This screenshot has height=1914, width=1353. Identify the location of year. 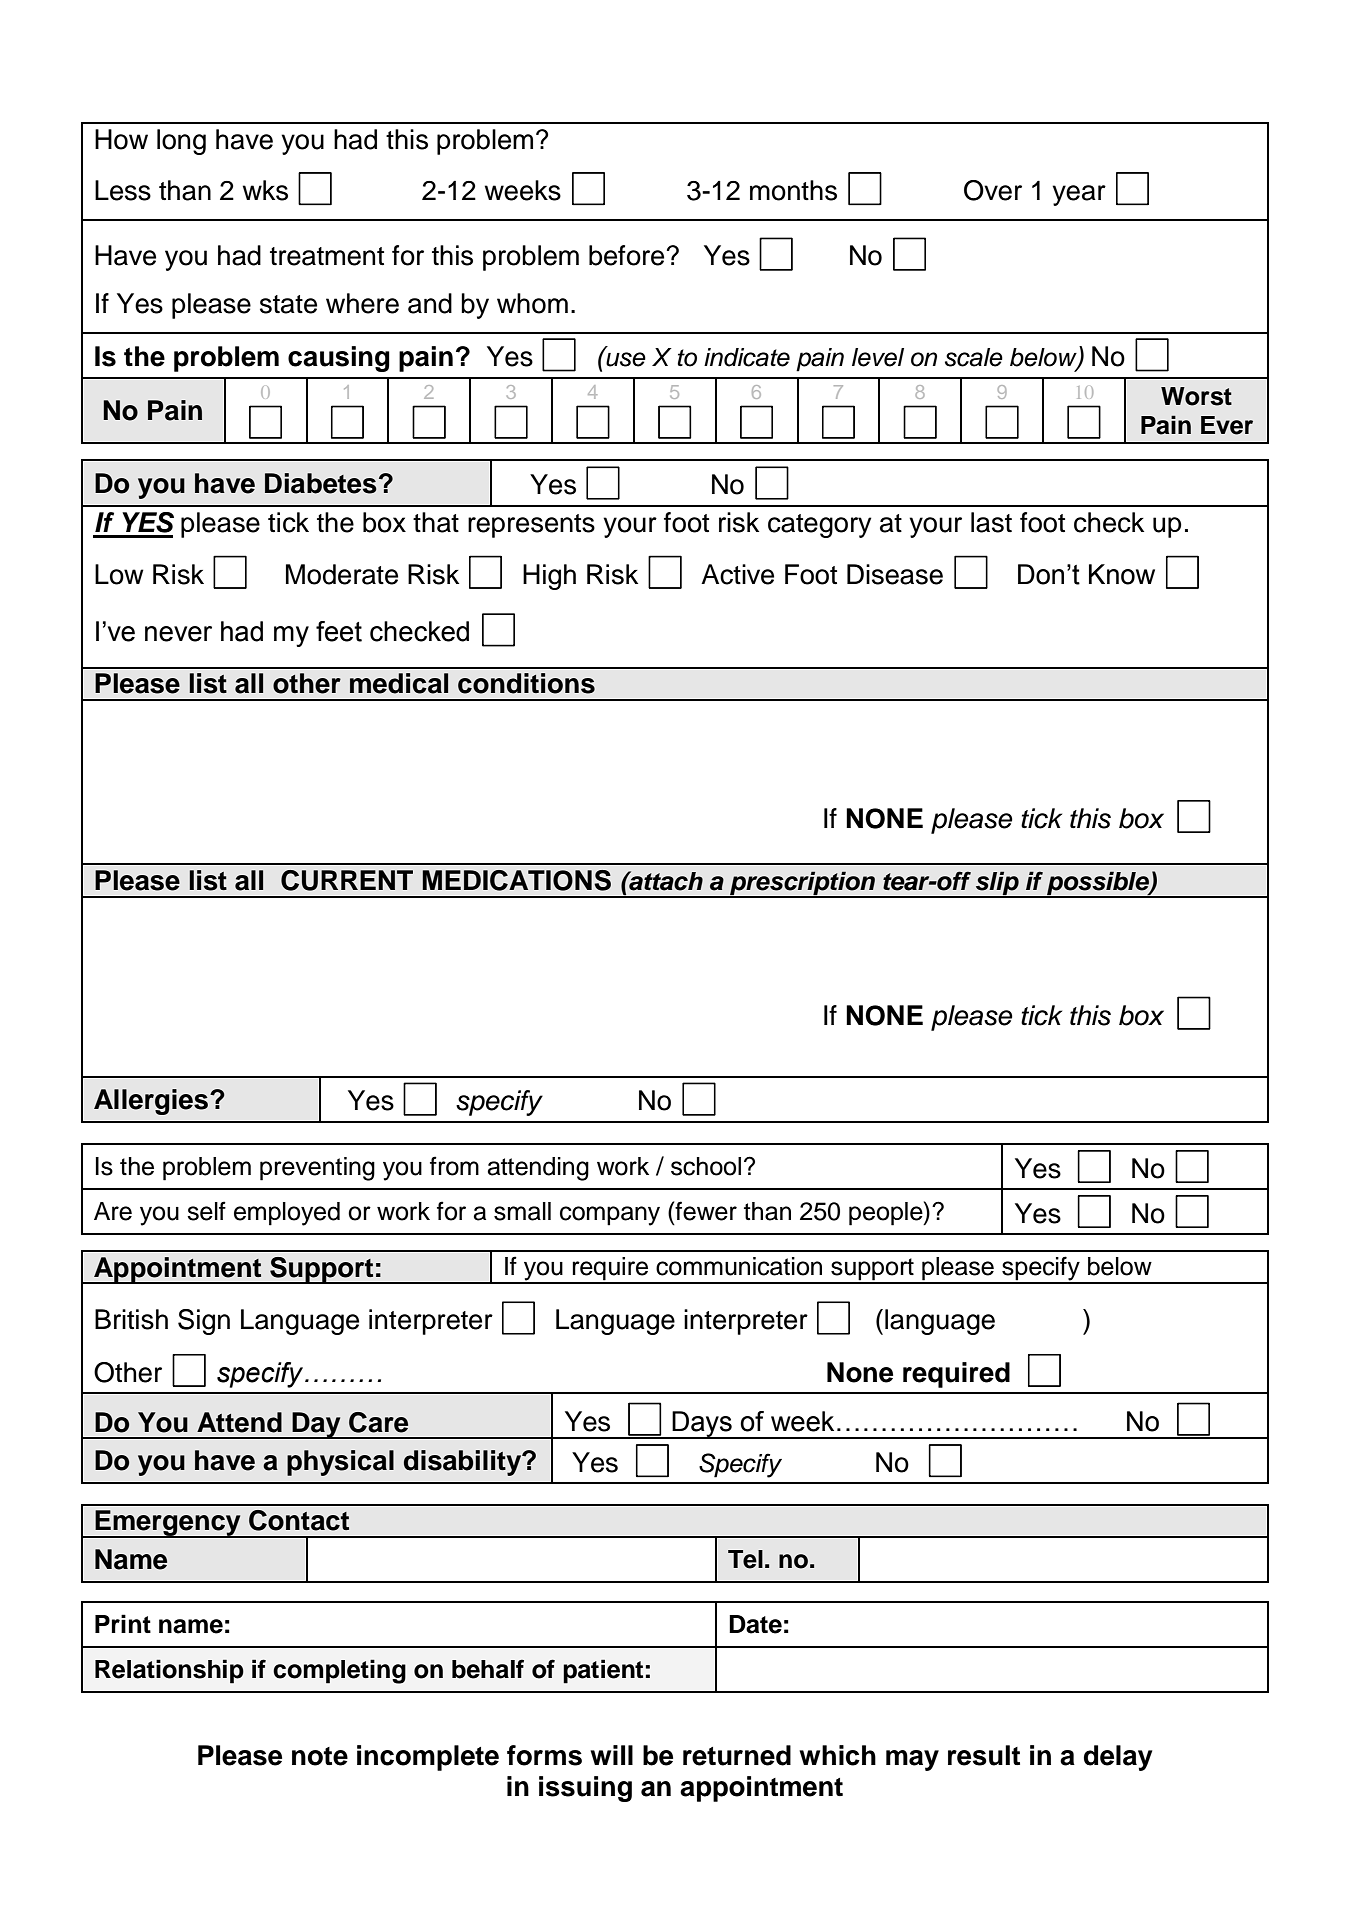
(1079, 195).
